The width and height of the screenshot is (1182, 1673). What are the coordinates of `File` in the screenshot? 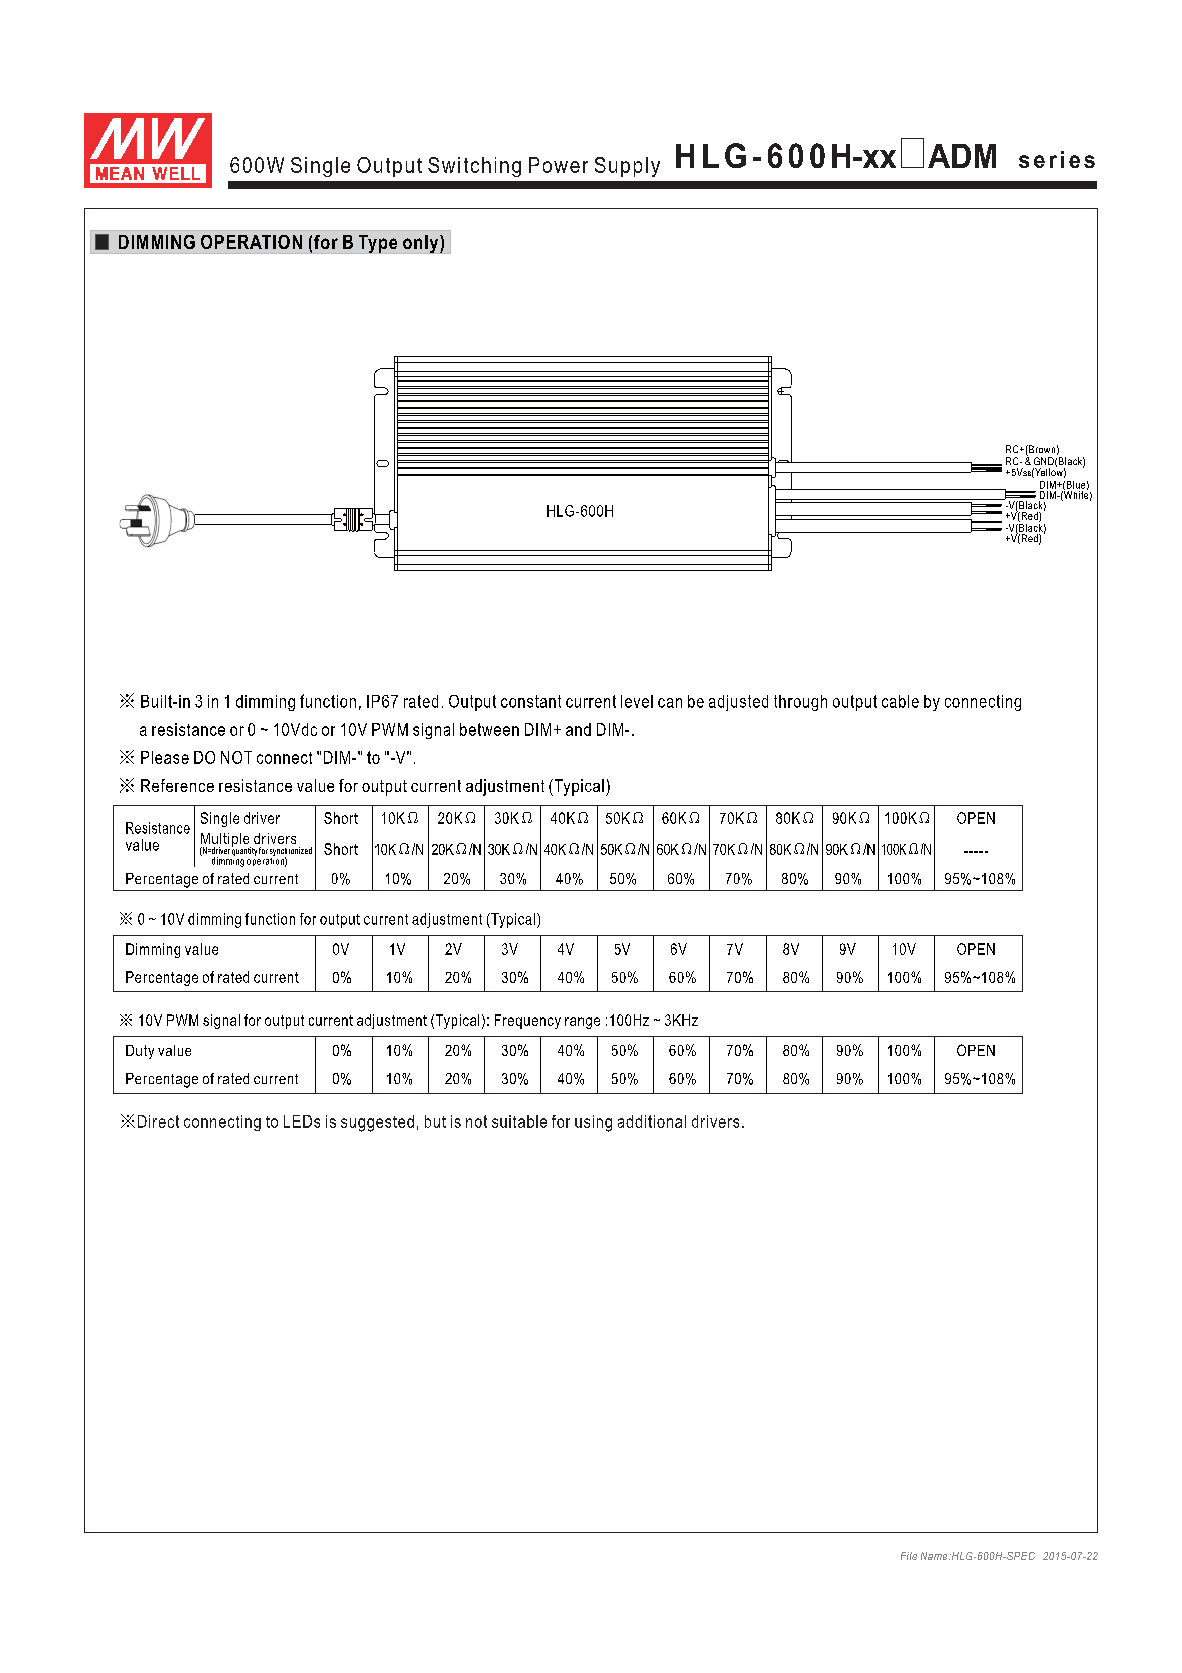 It's located at (909, 1556).
